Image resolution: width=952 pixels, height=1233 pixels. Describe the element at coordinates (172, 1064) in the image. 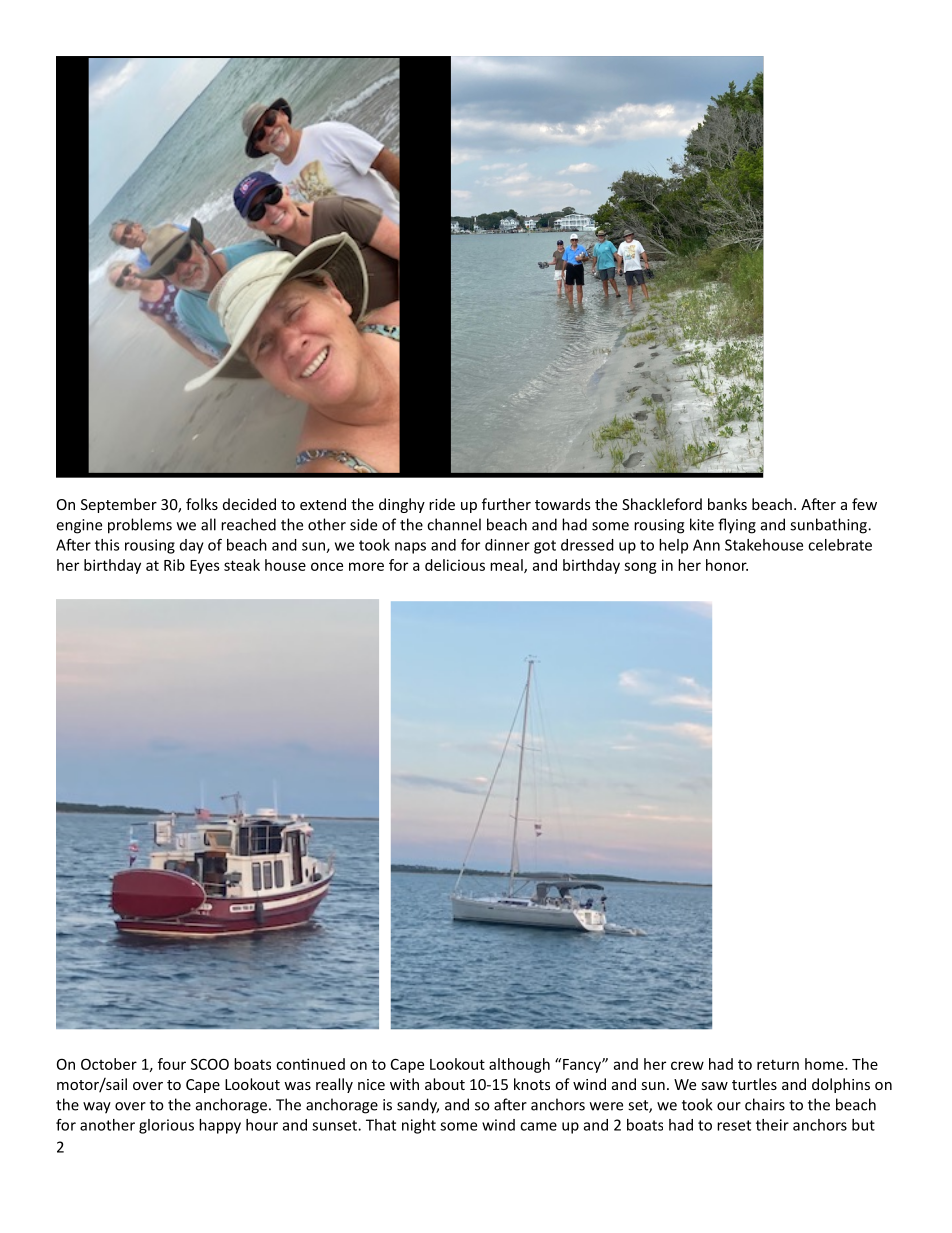

I see `four` at that location.
